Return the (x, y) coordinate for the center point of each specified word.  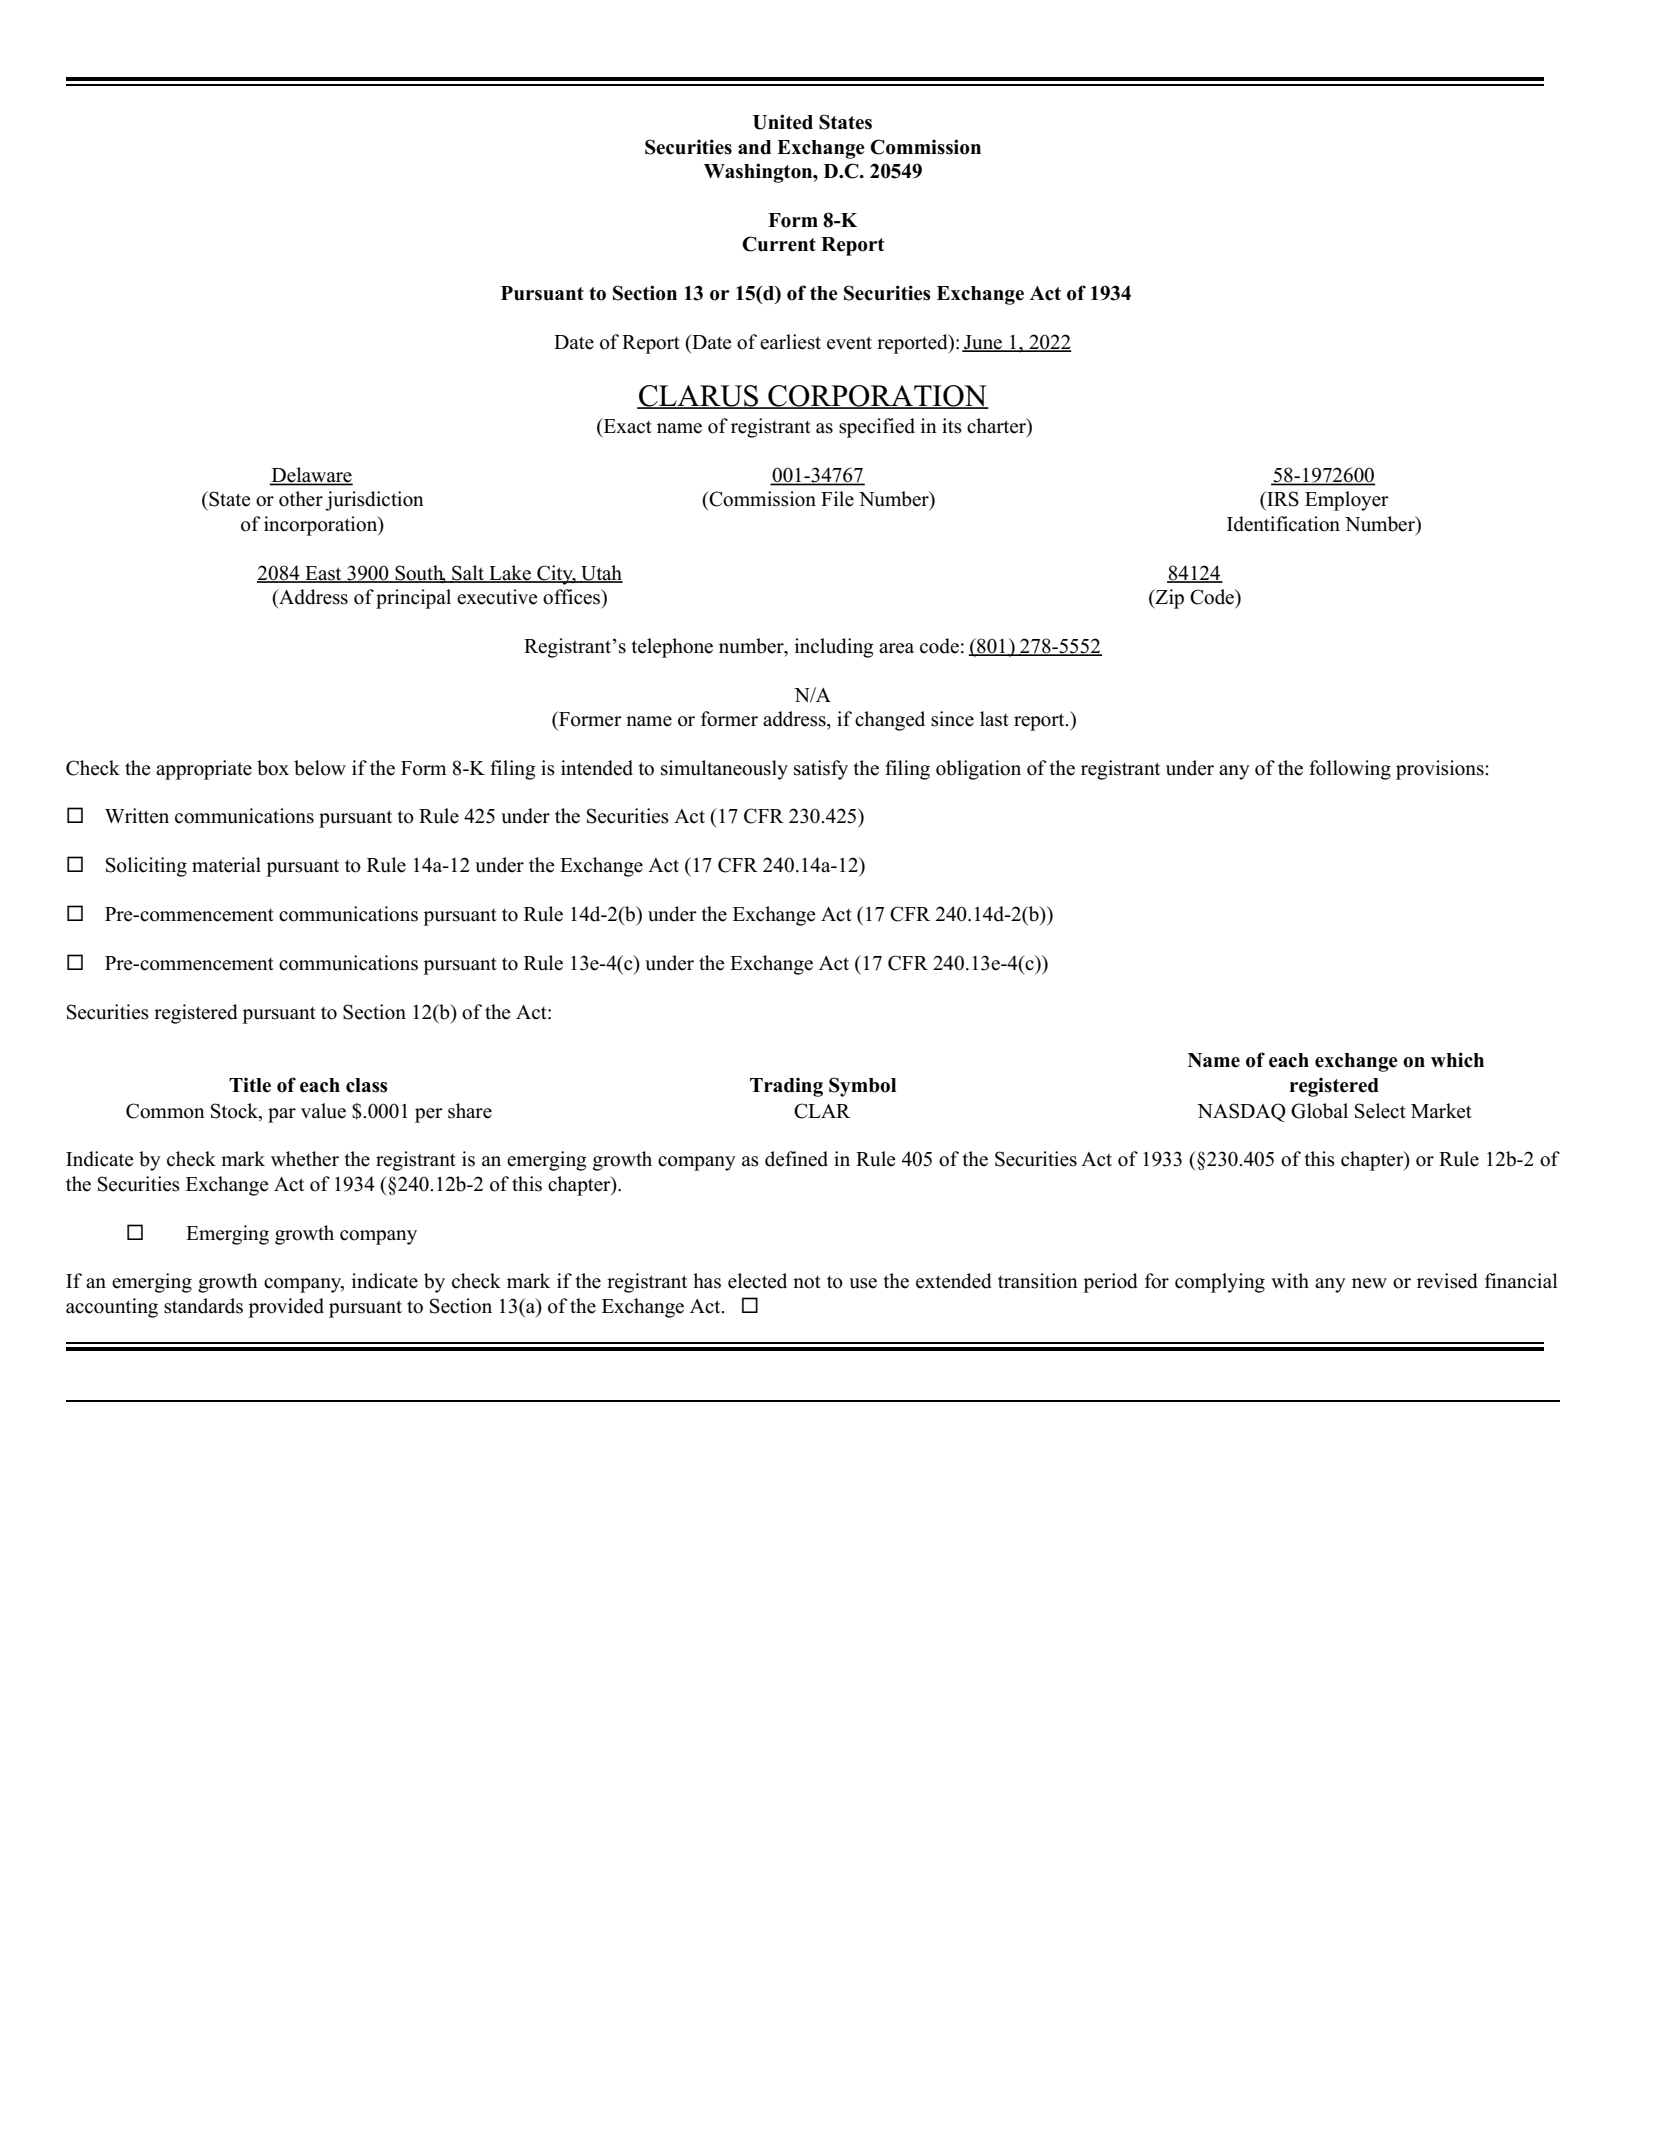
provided (286, 1308)
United (783, 122)
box (273, 768)
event (849, 343)
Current (779, 244)
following (1350, 770)
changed (890, 721)
